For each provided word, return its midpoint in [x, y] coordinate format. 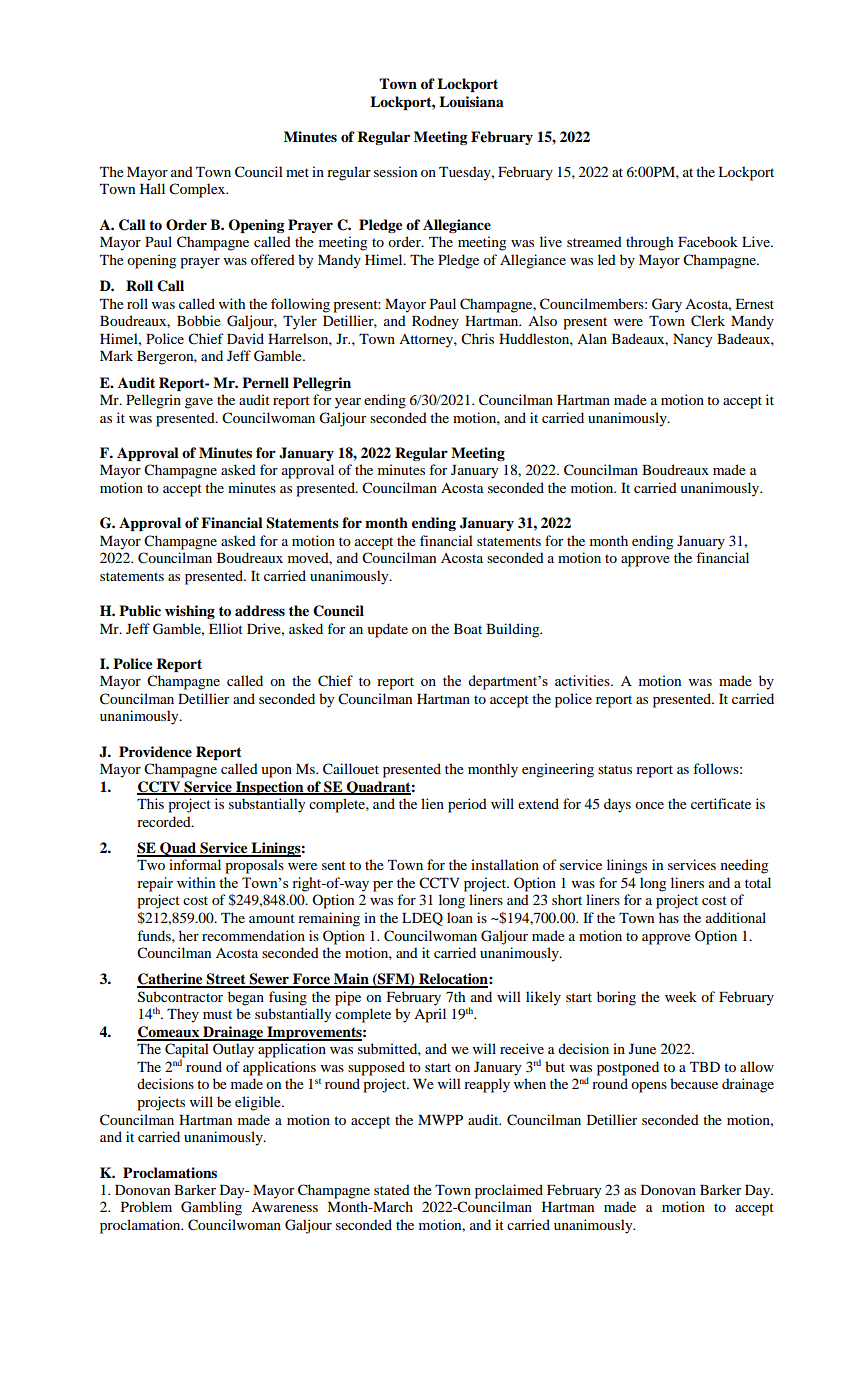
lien [432, 803]
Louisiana [471, 101]
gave [199, 403]
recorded [165, 821]
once [649, 805]
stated [392, 1189]
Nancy [692, 341]
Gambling [211, 1208]
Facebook [708, 241]
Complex [198, 190]
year [348, 403]
